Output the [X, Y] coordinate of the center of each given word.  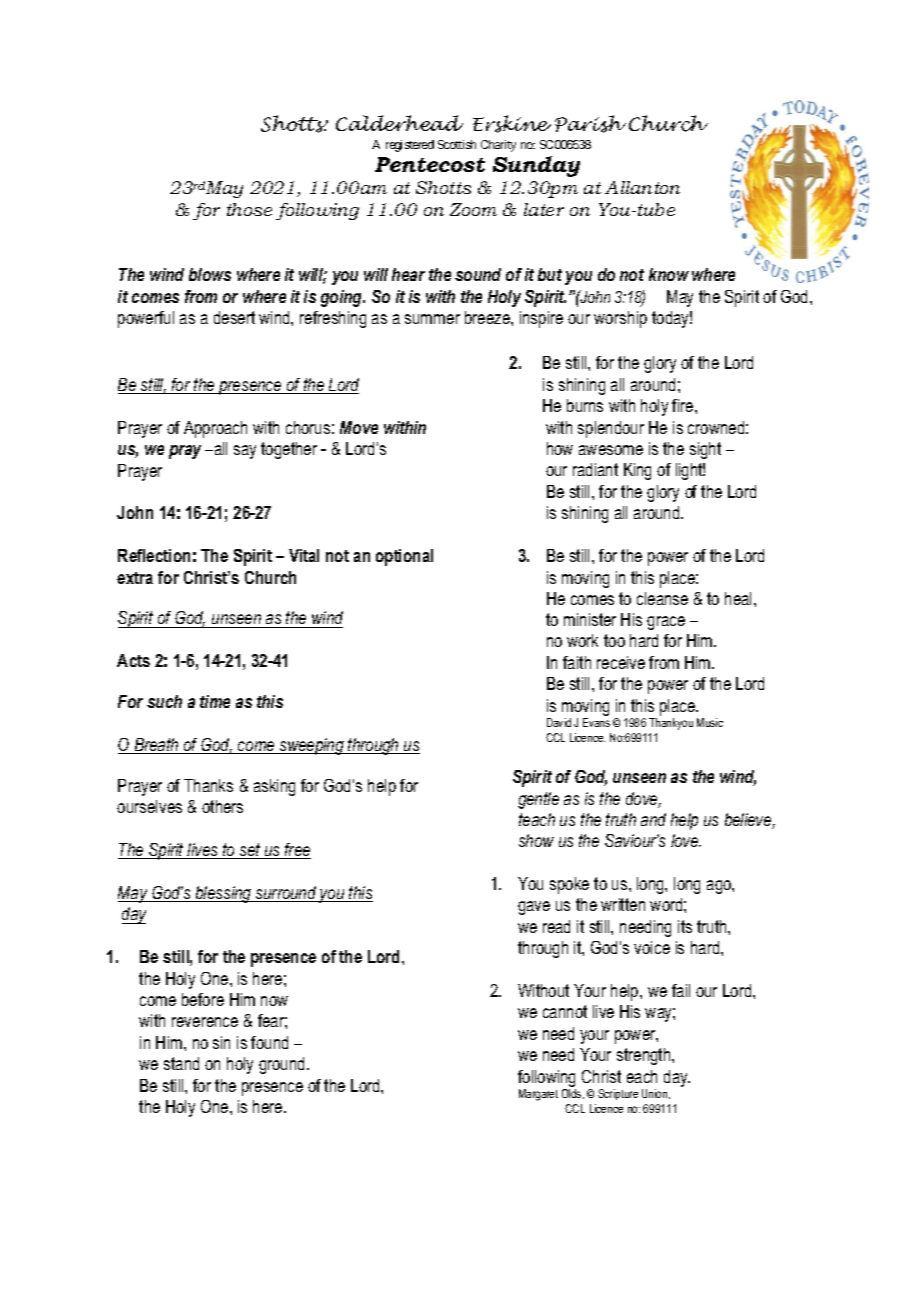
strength [645, 1056]
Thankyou [671, 724]
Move [359, 427]
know [669, 274]
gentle [538, 800]
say [245, 452]
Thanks [208, 785]
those [249, 209]
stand [181, 1063]
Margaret [538, 1095]
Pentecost [430, 164]
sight [705, 450]
